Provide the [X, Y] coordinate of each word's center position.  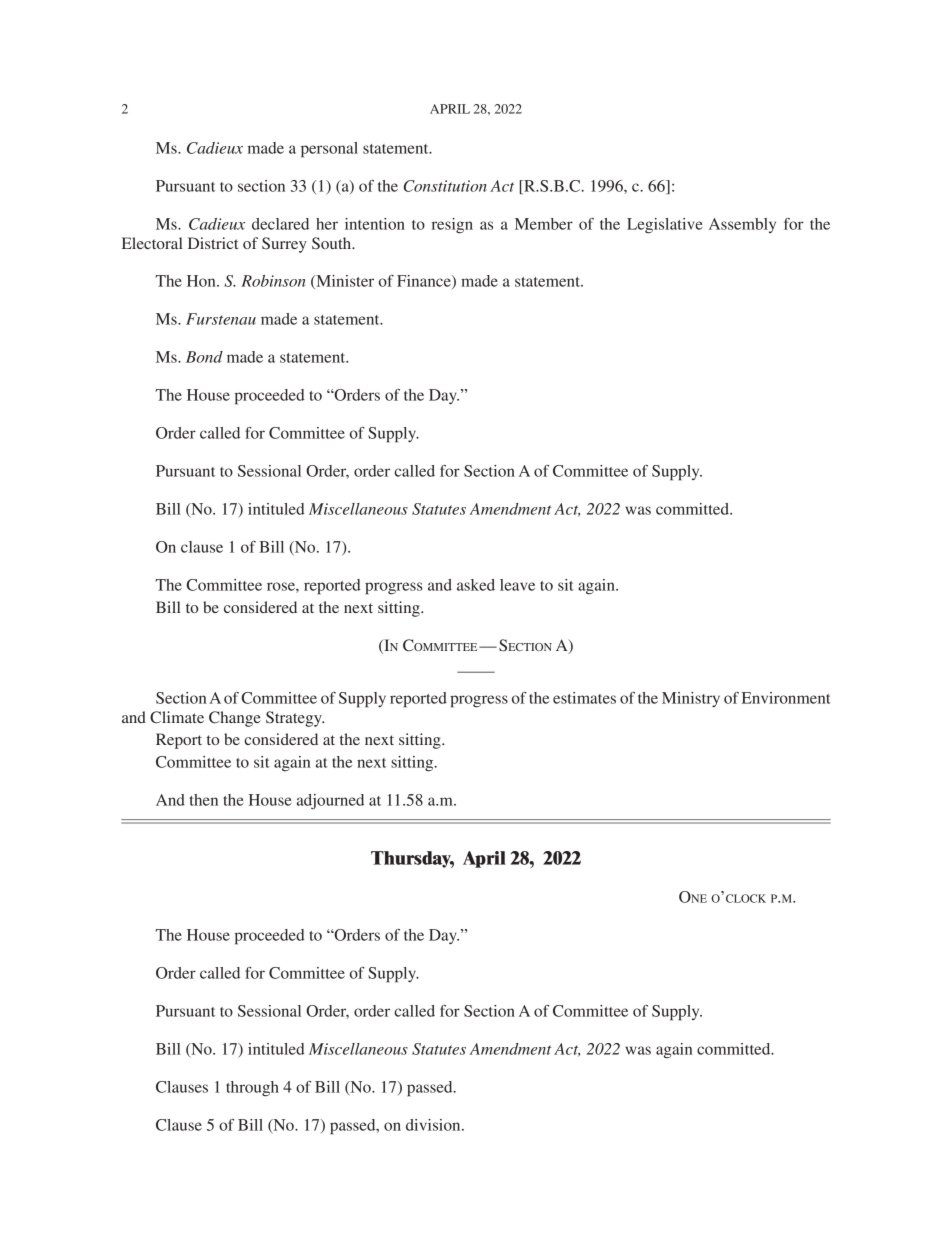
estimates [584, 698]
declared [280, 224]
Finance [425, 282]
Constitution [445, 186]
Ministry [691, 699]
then [204, 800]
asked [476, 585]
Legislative [665, 226]
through [252, 1089]
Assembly [742, 225]
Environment [786, 698]
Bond [204, 357]
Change [235, 719]
